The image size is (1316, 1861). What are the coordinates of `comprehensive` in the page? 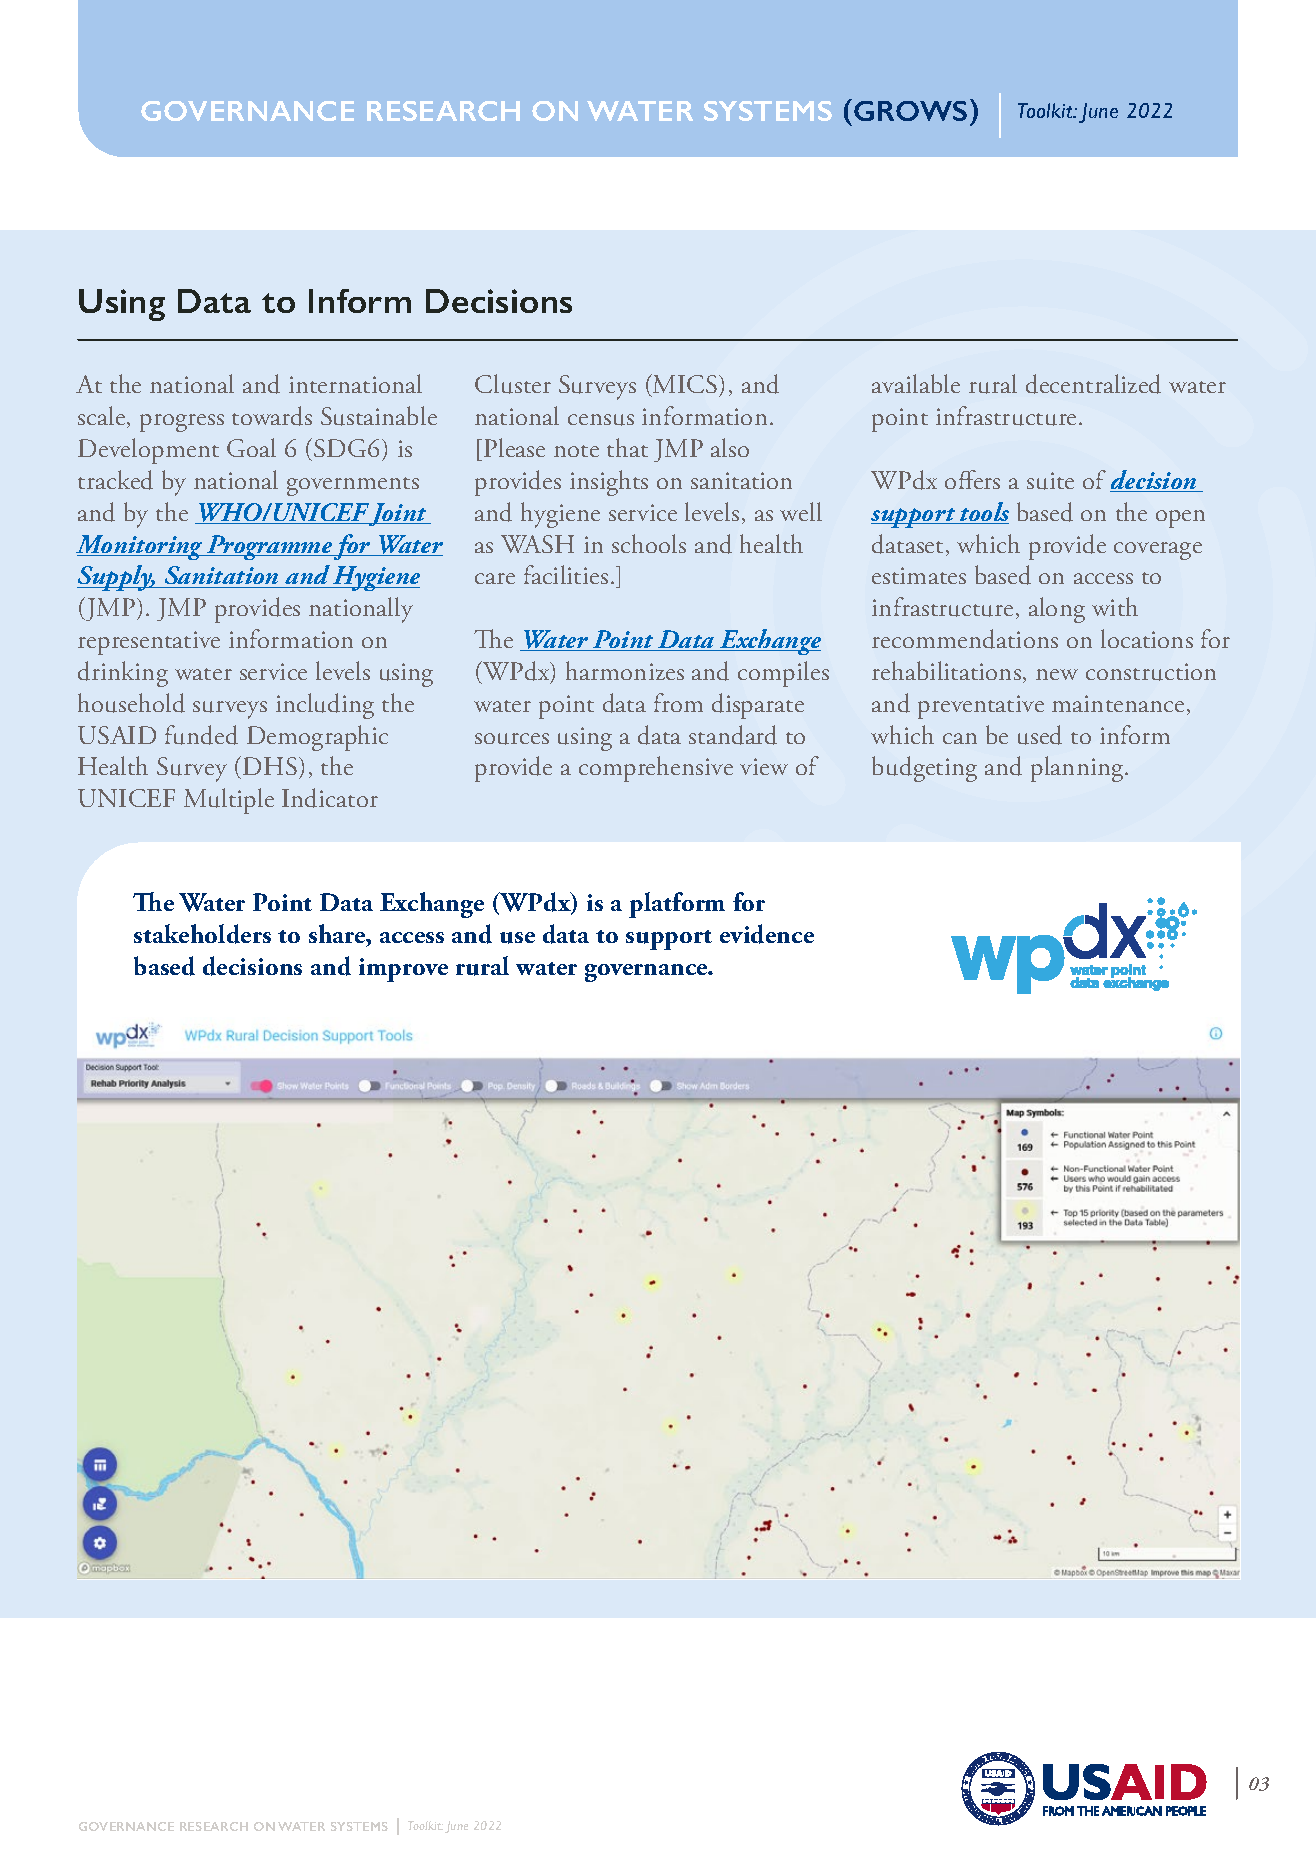 It's located at (656, 769).
